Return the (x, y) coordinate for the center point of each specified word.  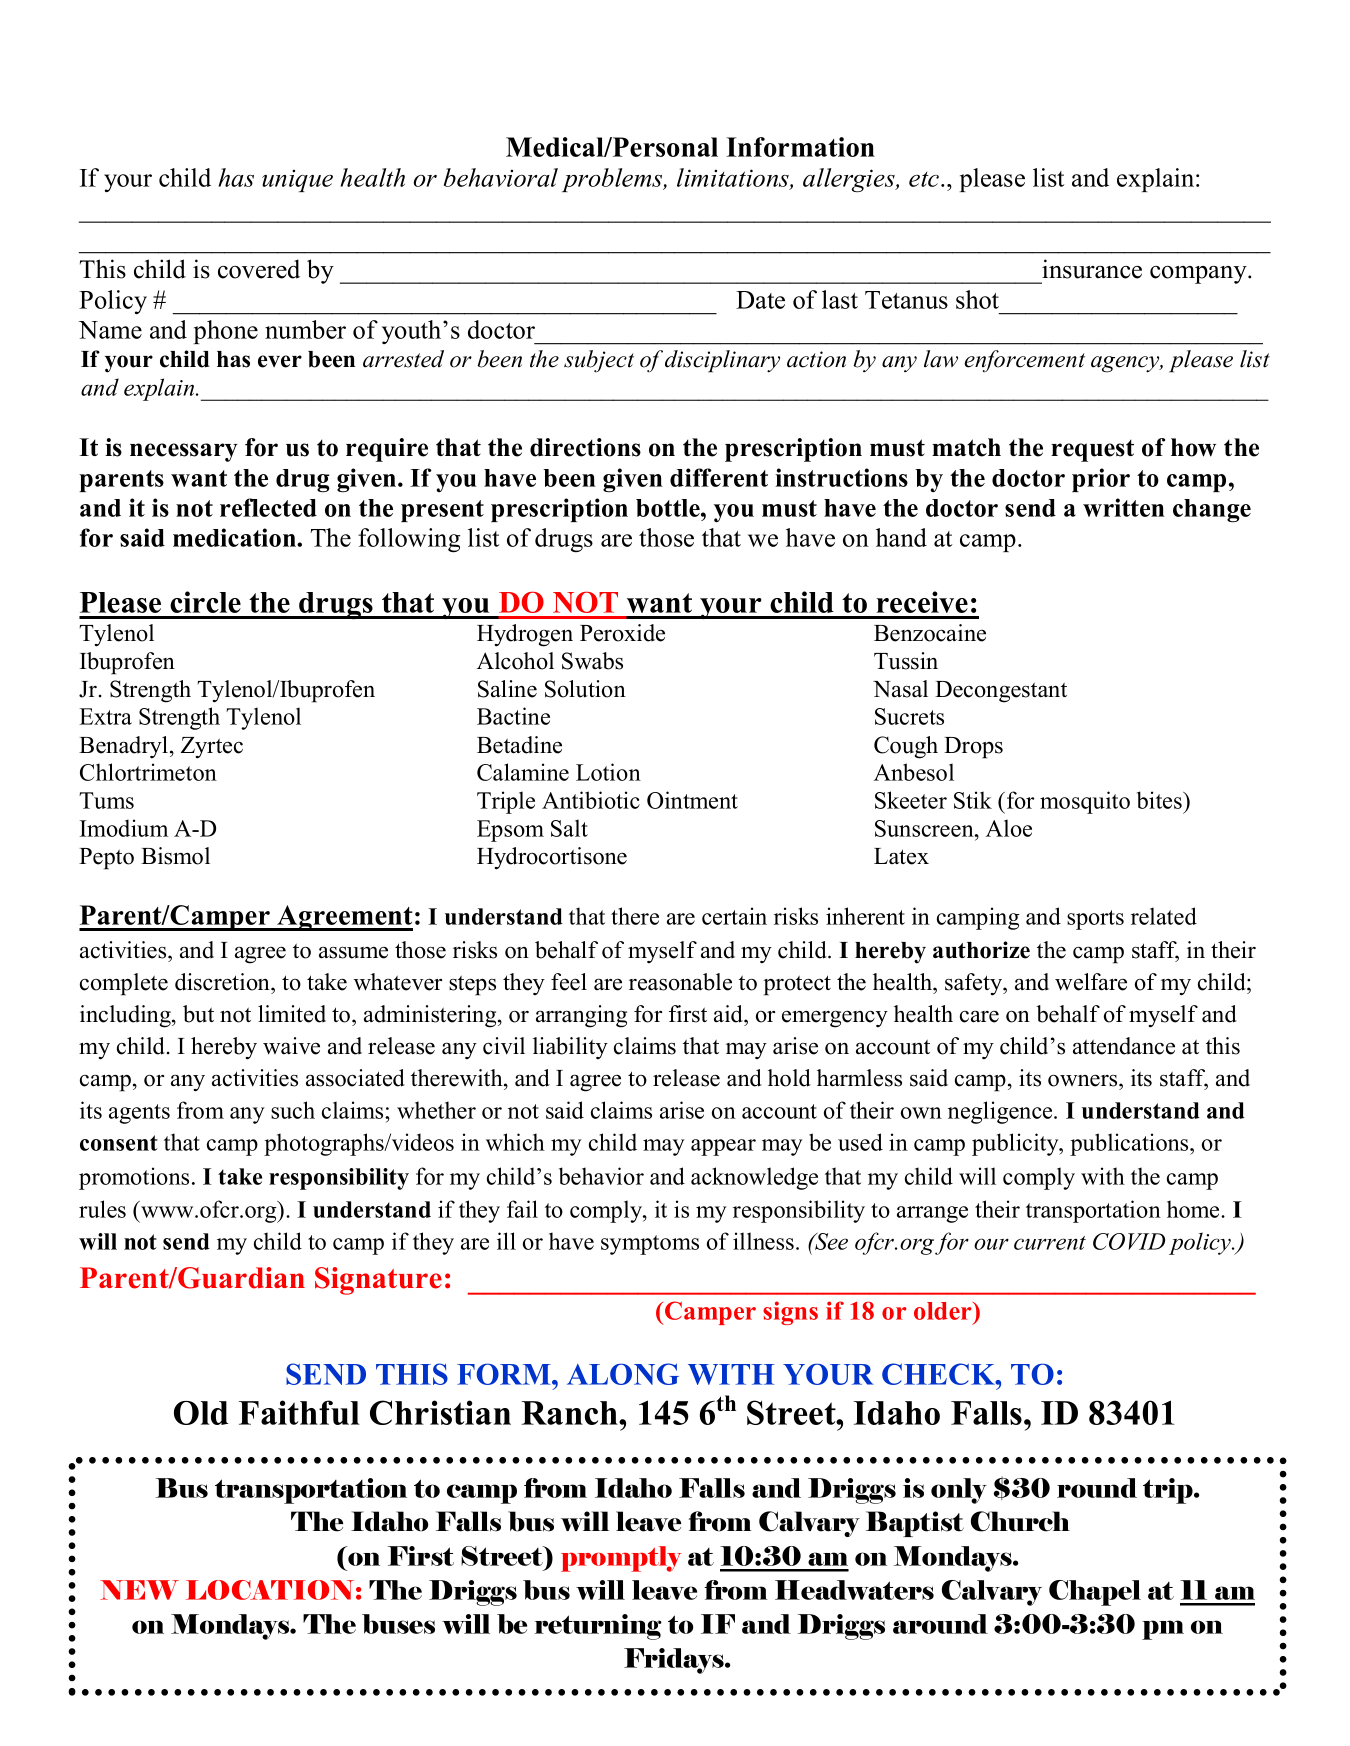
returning (598, 1627)
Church (1020, 1521)
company (1199, 275)
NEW (139, 1590)
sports (1095, 920)
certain (734, 916)
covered (259, 269)
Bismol (175, 856)
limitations (734, 179)
